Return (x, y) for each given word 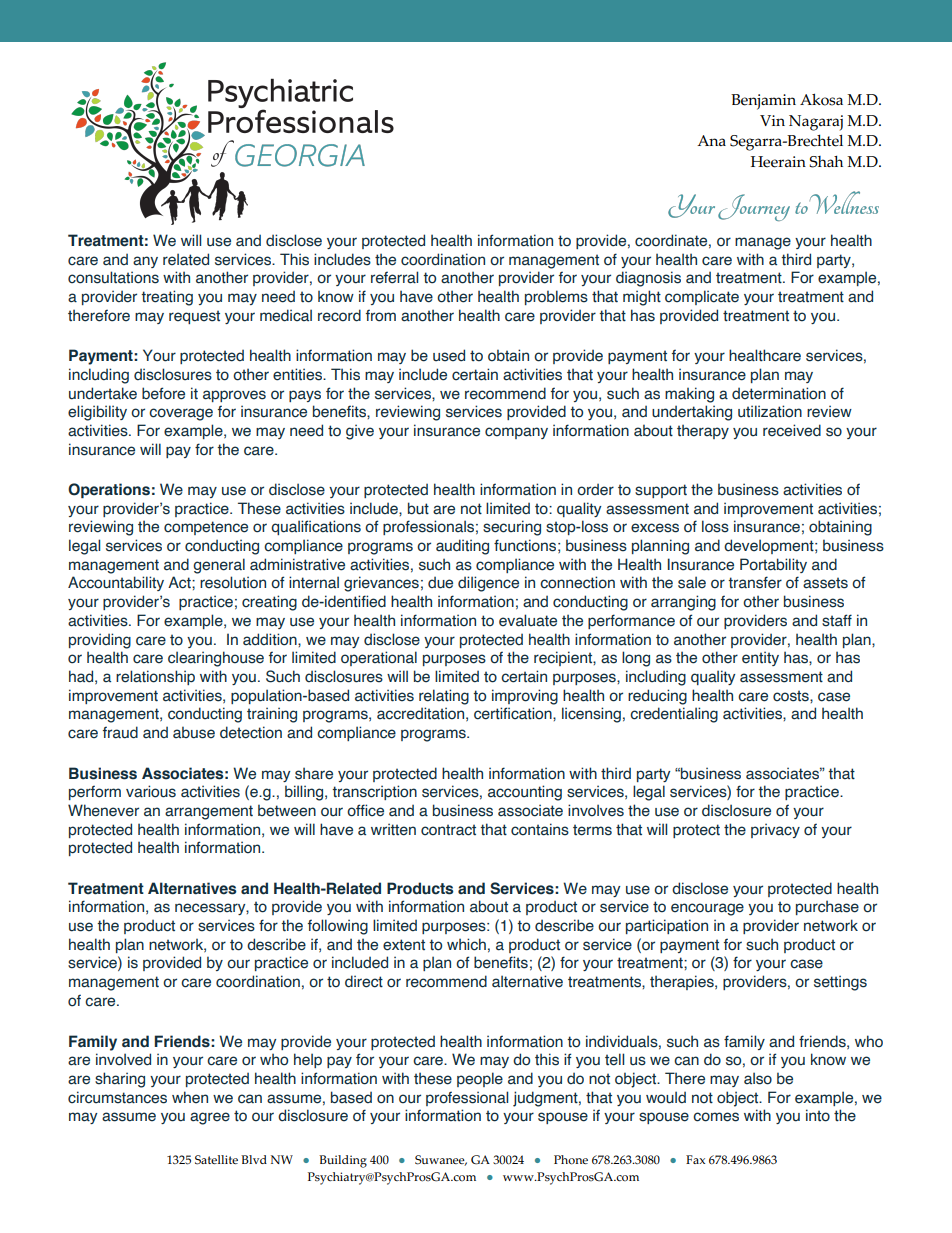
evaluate (528, 620)
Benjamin (763, 102)
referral (394, 277)
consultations (113, 277)
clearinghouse (216, 659)
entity (760, 658)
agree (210, 1118)
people (480, 1079)
